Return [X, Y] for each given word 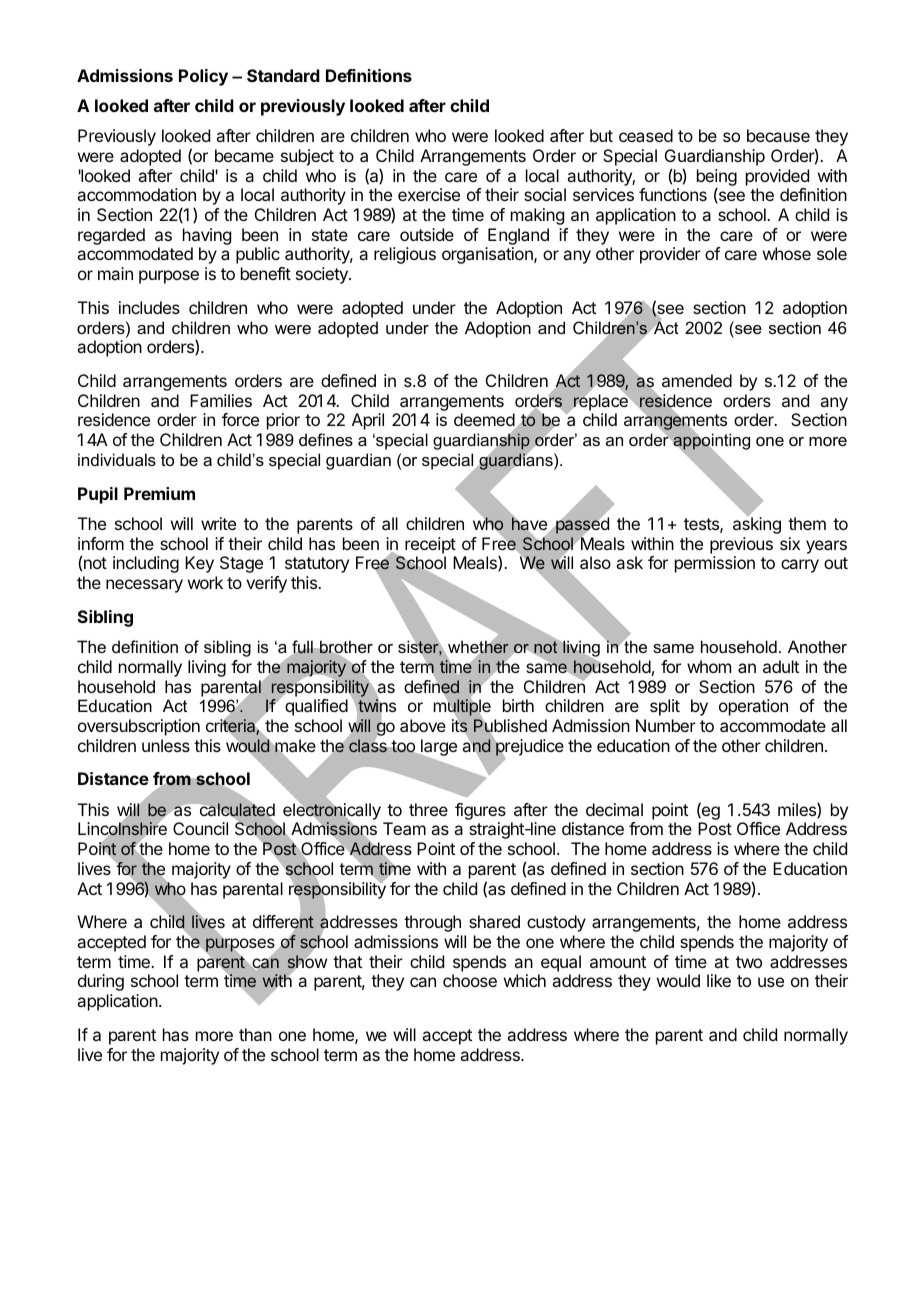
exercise [429, 194]
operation [753, 707]
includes [149, 307]
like [719, 980]
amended [697, 380]
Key [199, 564]
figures [480, 813]
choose [470, 980]
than [255, 1034]
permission [715, 564]
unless [166, 745]
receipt [430, 545]
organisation [488, 255]
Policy [203, 77]
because [778, 135]
